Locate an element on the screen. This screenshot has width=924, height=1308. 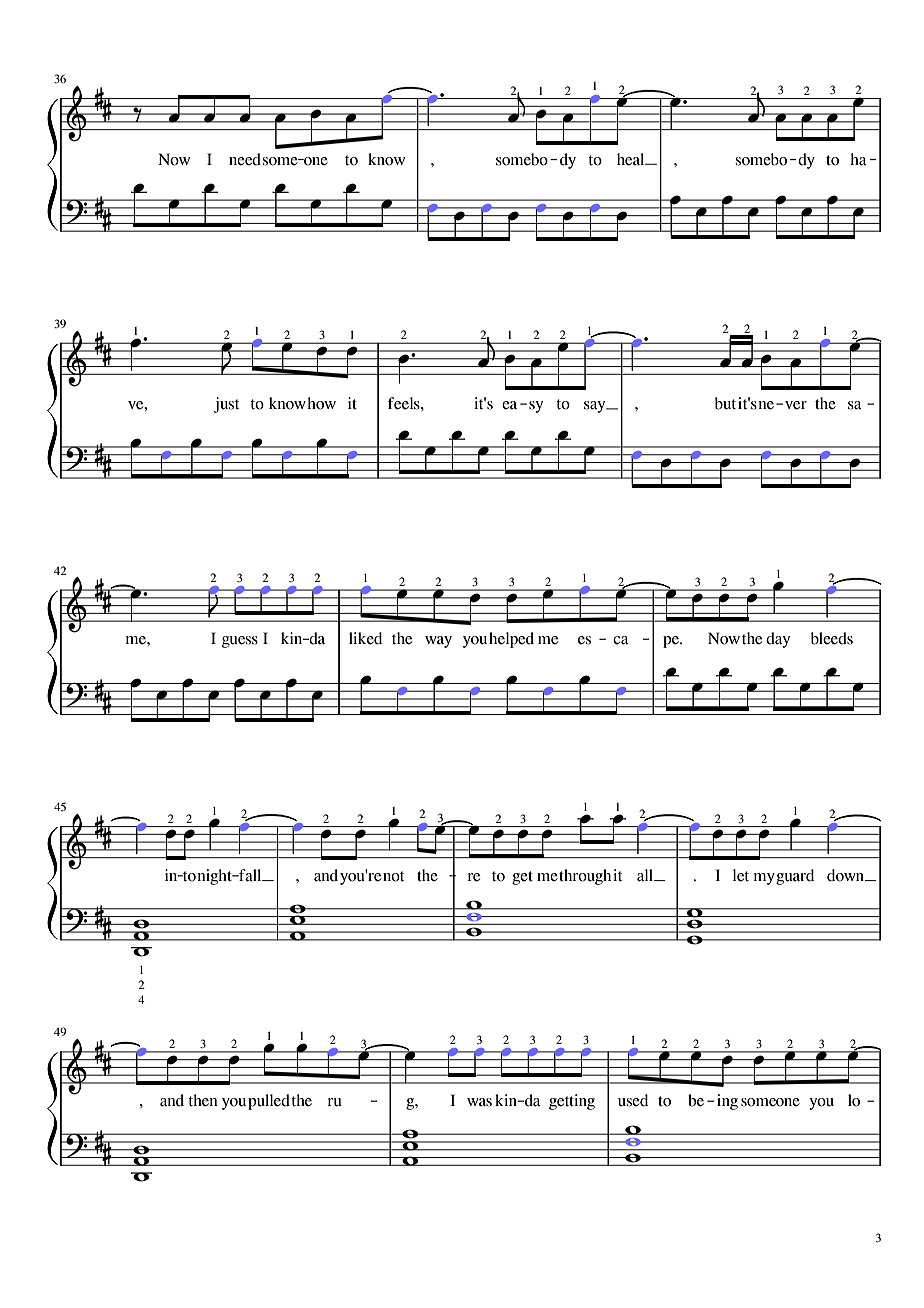
was is located at coordinates (479, 1102).
